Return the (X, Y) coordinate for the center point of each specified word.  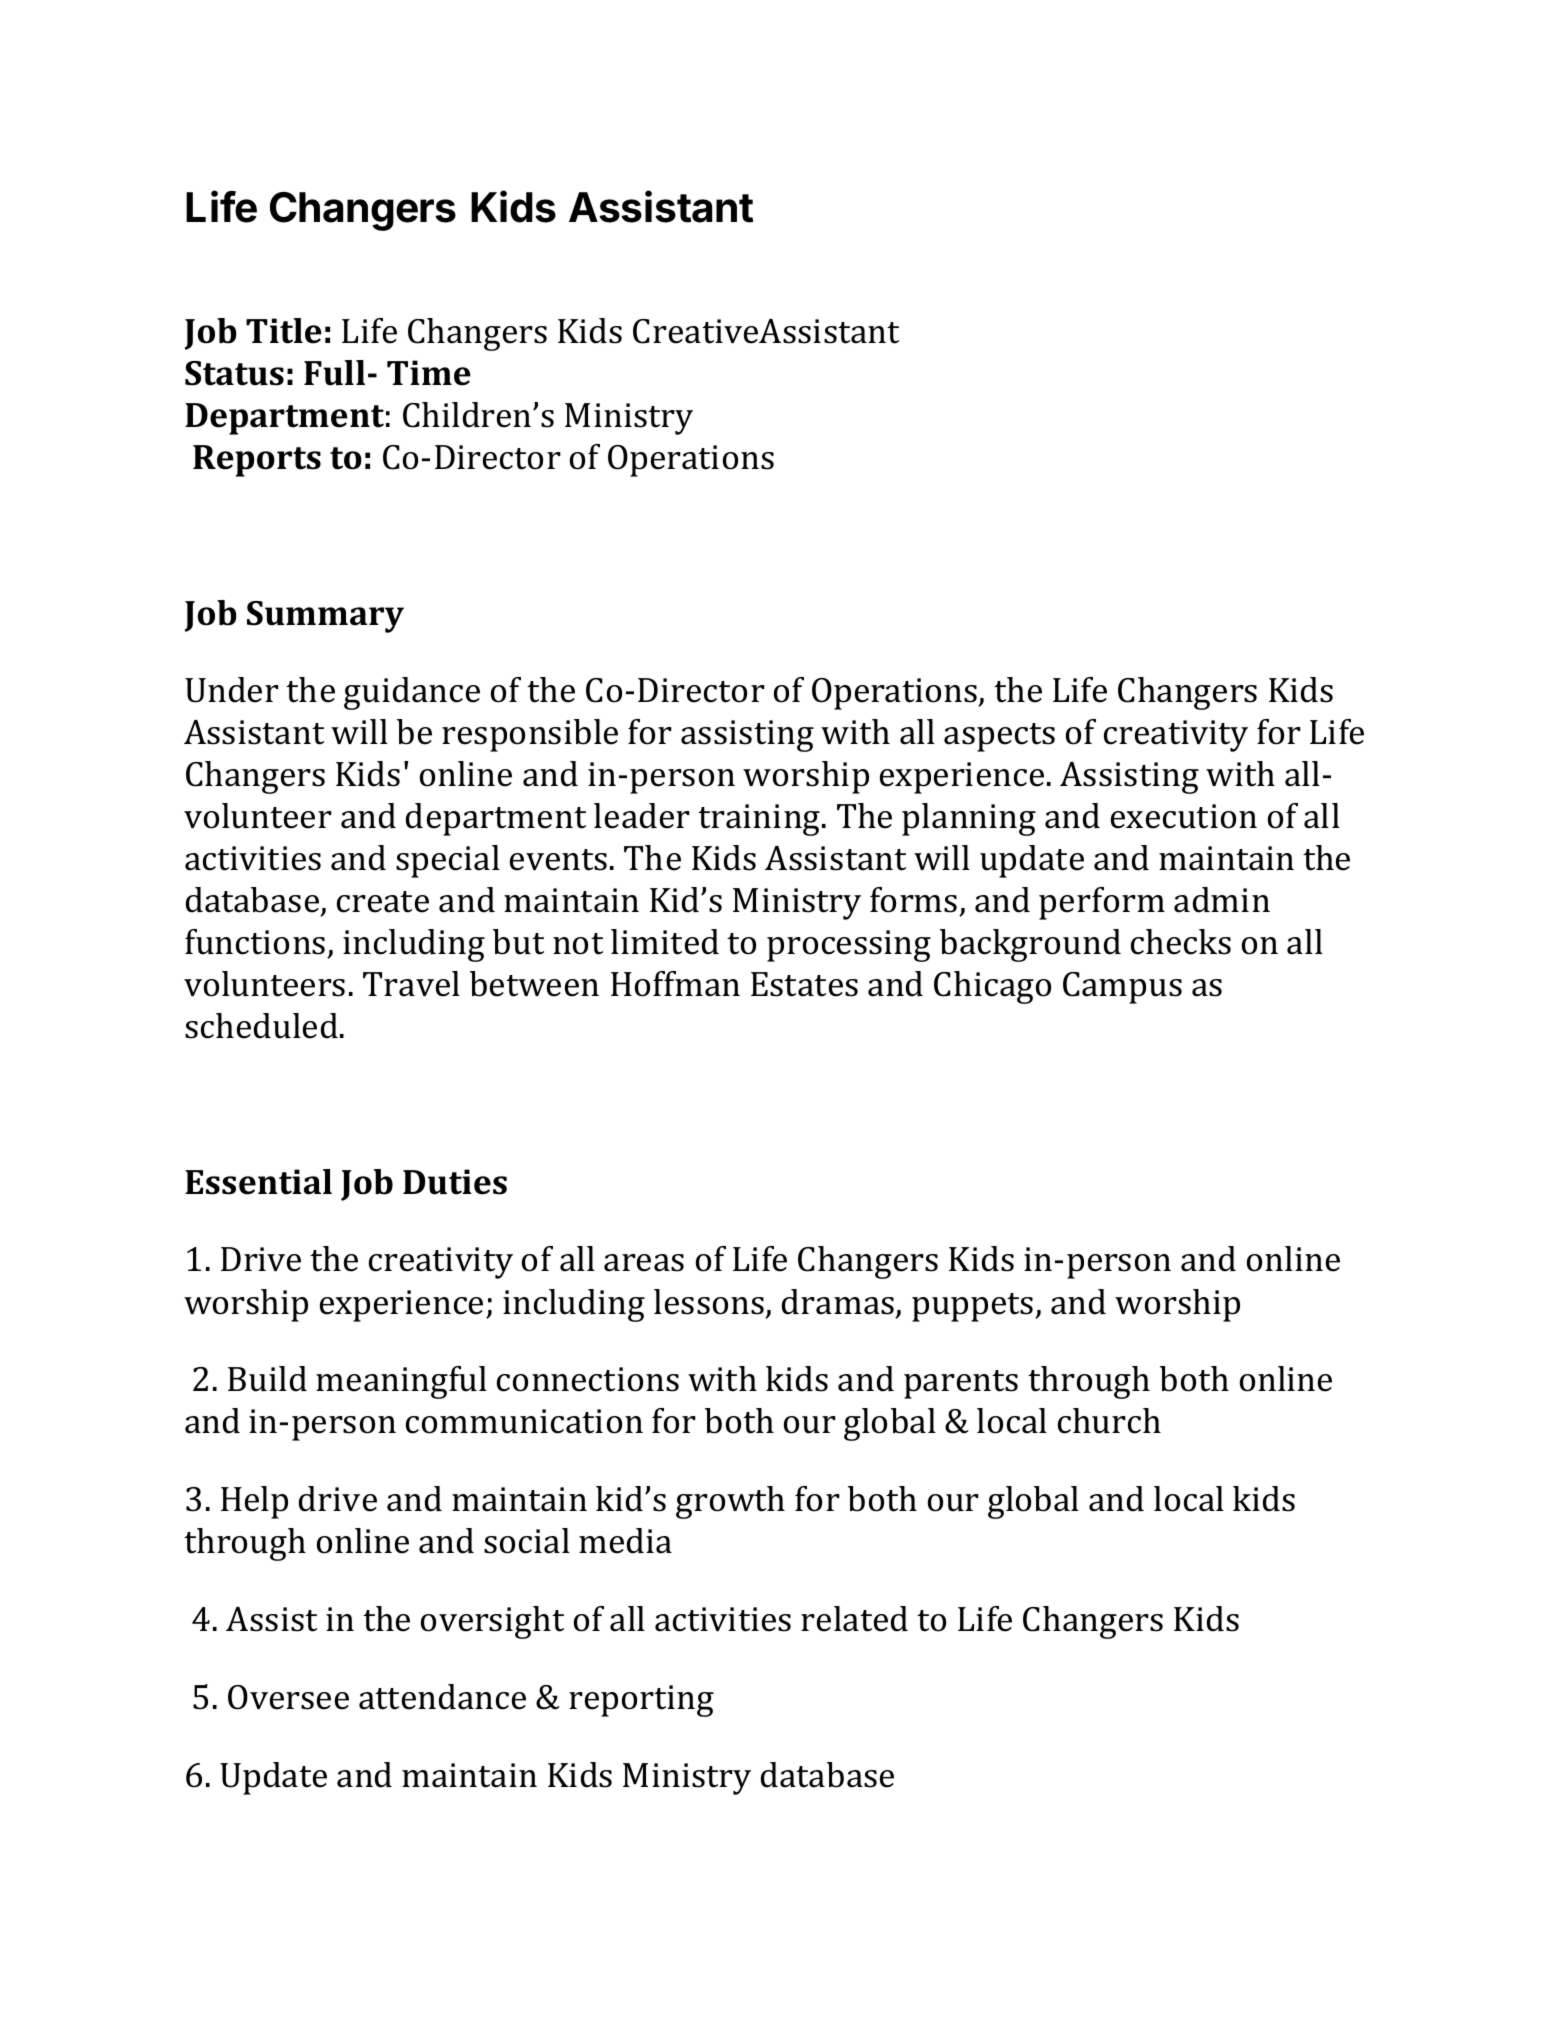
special (448, 861)
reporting (641, 1701)
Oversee (288, 1697)
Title (284, 331)
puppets (974, 1307)
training (760, 820)
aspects (999, 737)
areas (644, 1263)
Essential (258, 1182)
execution (1184, 816)
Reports (257, 461)
